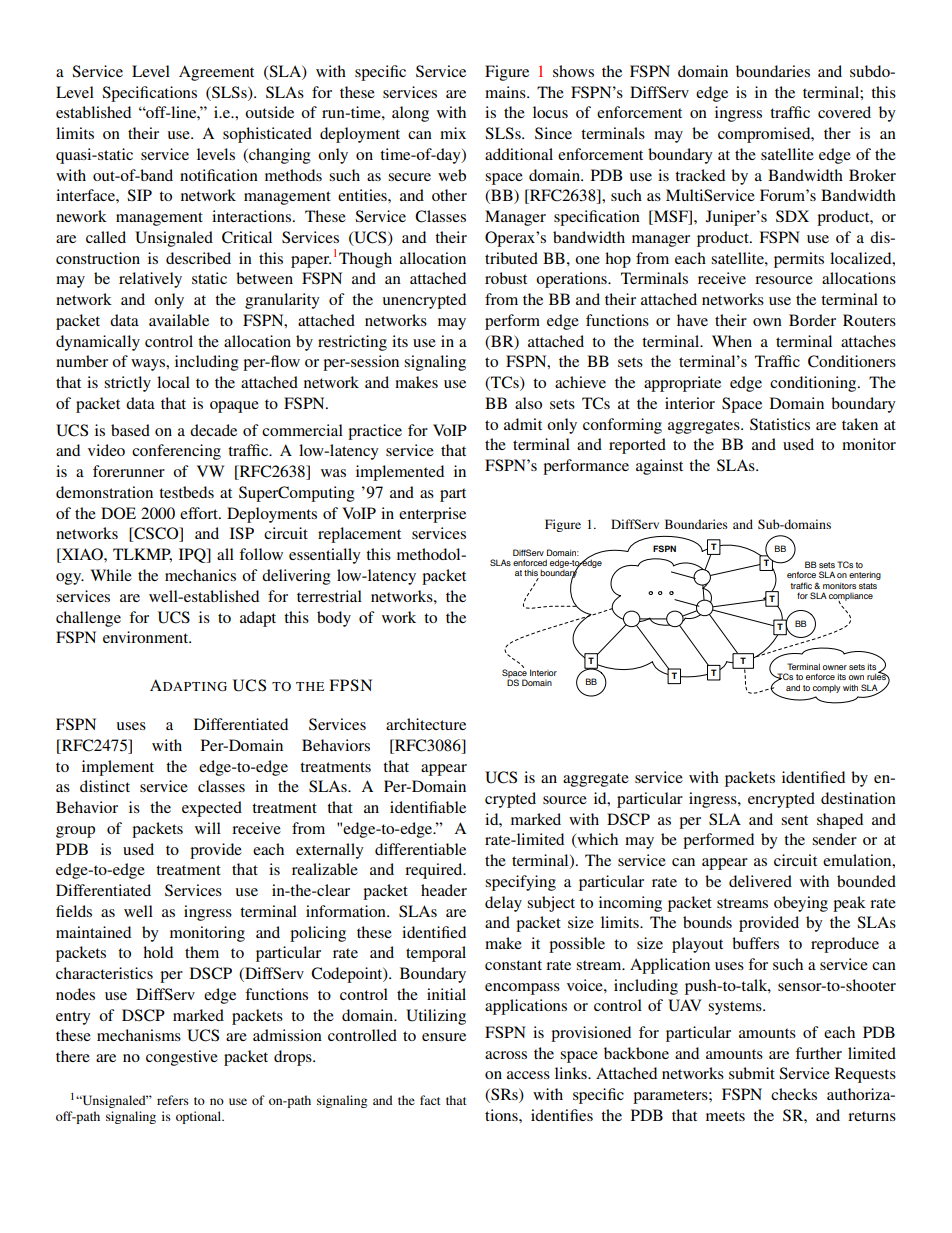 The image size is (952, 1233). Describe the element at coordinates (179, 320) in the screenshot. I see `available` at that location.
